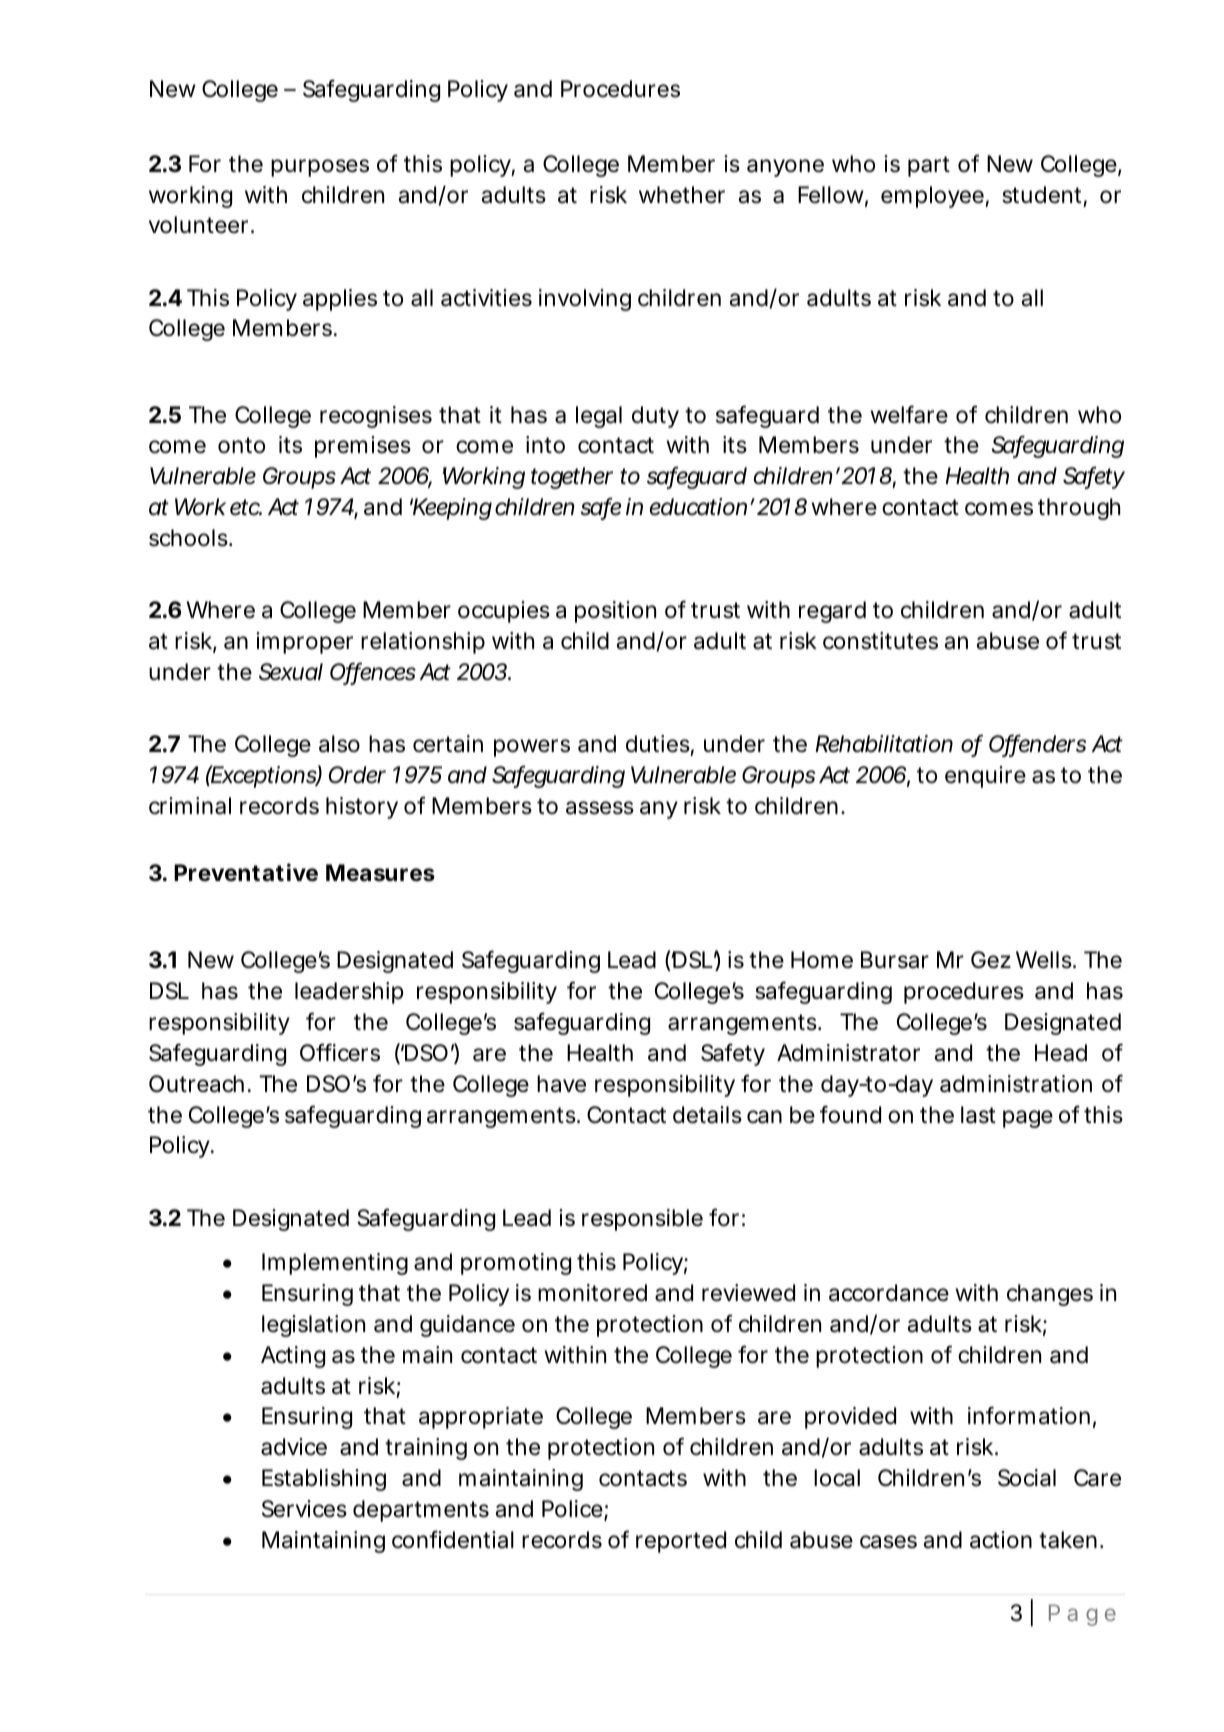 This image has width=1224, height=1732. Describe the element at coordinates (304, 1509) in the image. I see `Services` at that location.
